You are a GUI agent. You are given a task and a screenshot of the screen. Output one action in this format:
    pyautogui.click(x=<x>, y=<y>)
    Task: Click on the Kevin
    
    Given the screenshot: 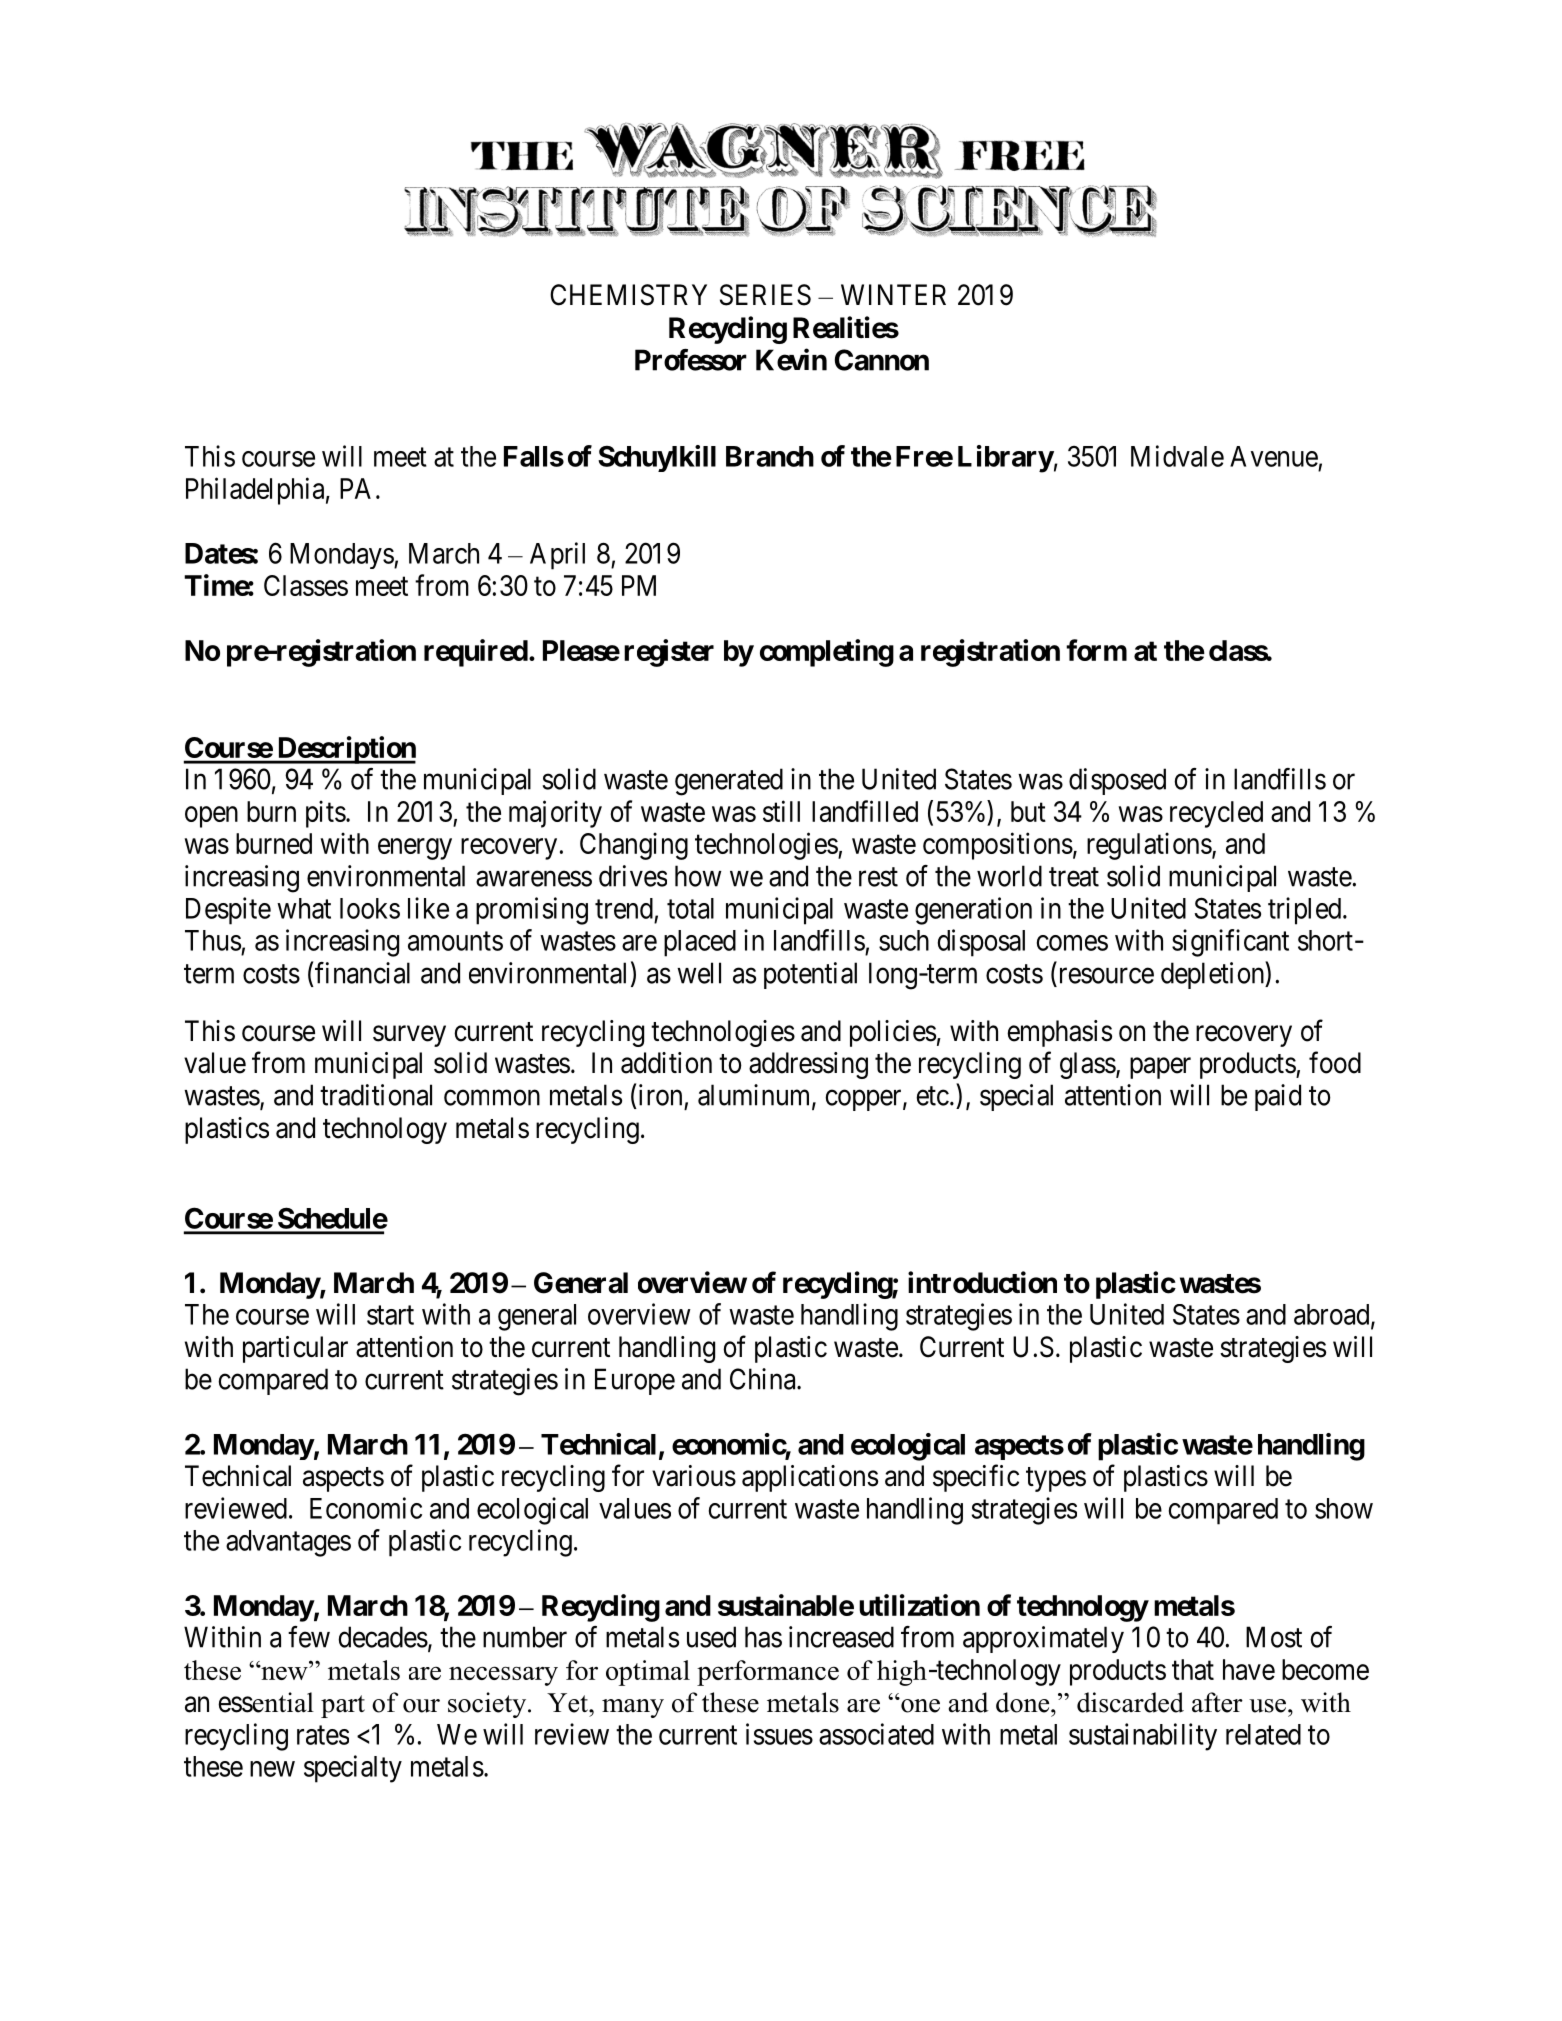 What is the action you would take?
    pyautogui.click(x=791, y=359)
